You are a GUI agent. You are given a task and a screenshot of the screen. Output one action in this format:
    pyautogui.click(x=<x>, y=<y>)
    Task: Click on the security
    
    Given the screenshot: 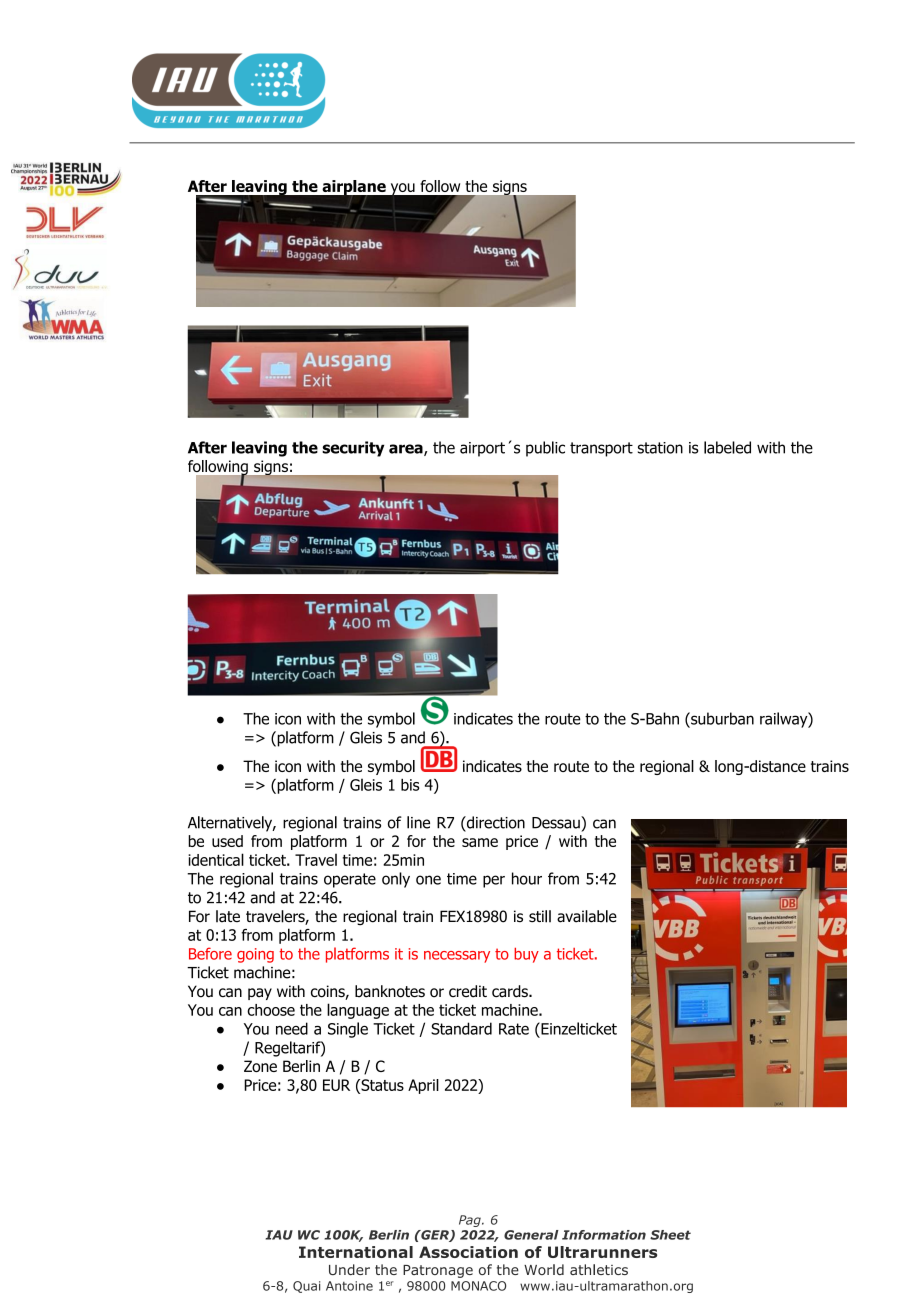 What is the action you would take?
    pyautogui.click(x=353, y=449)
